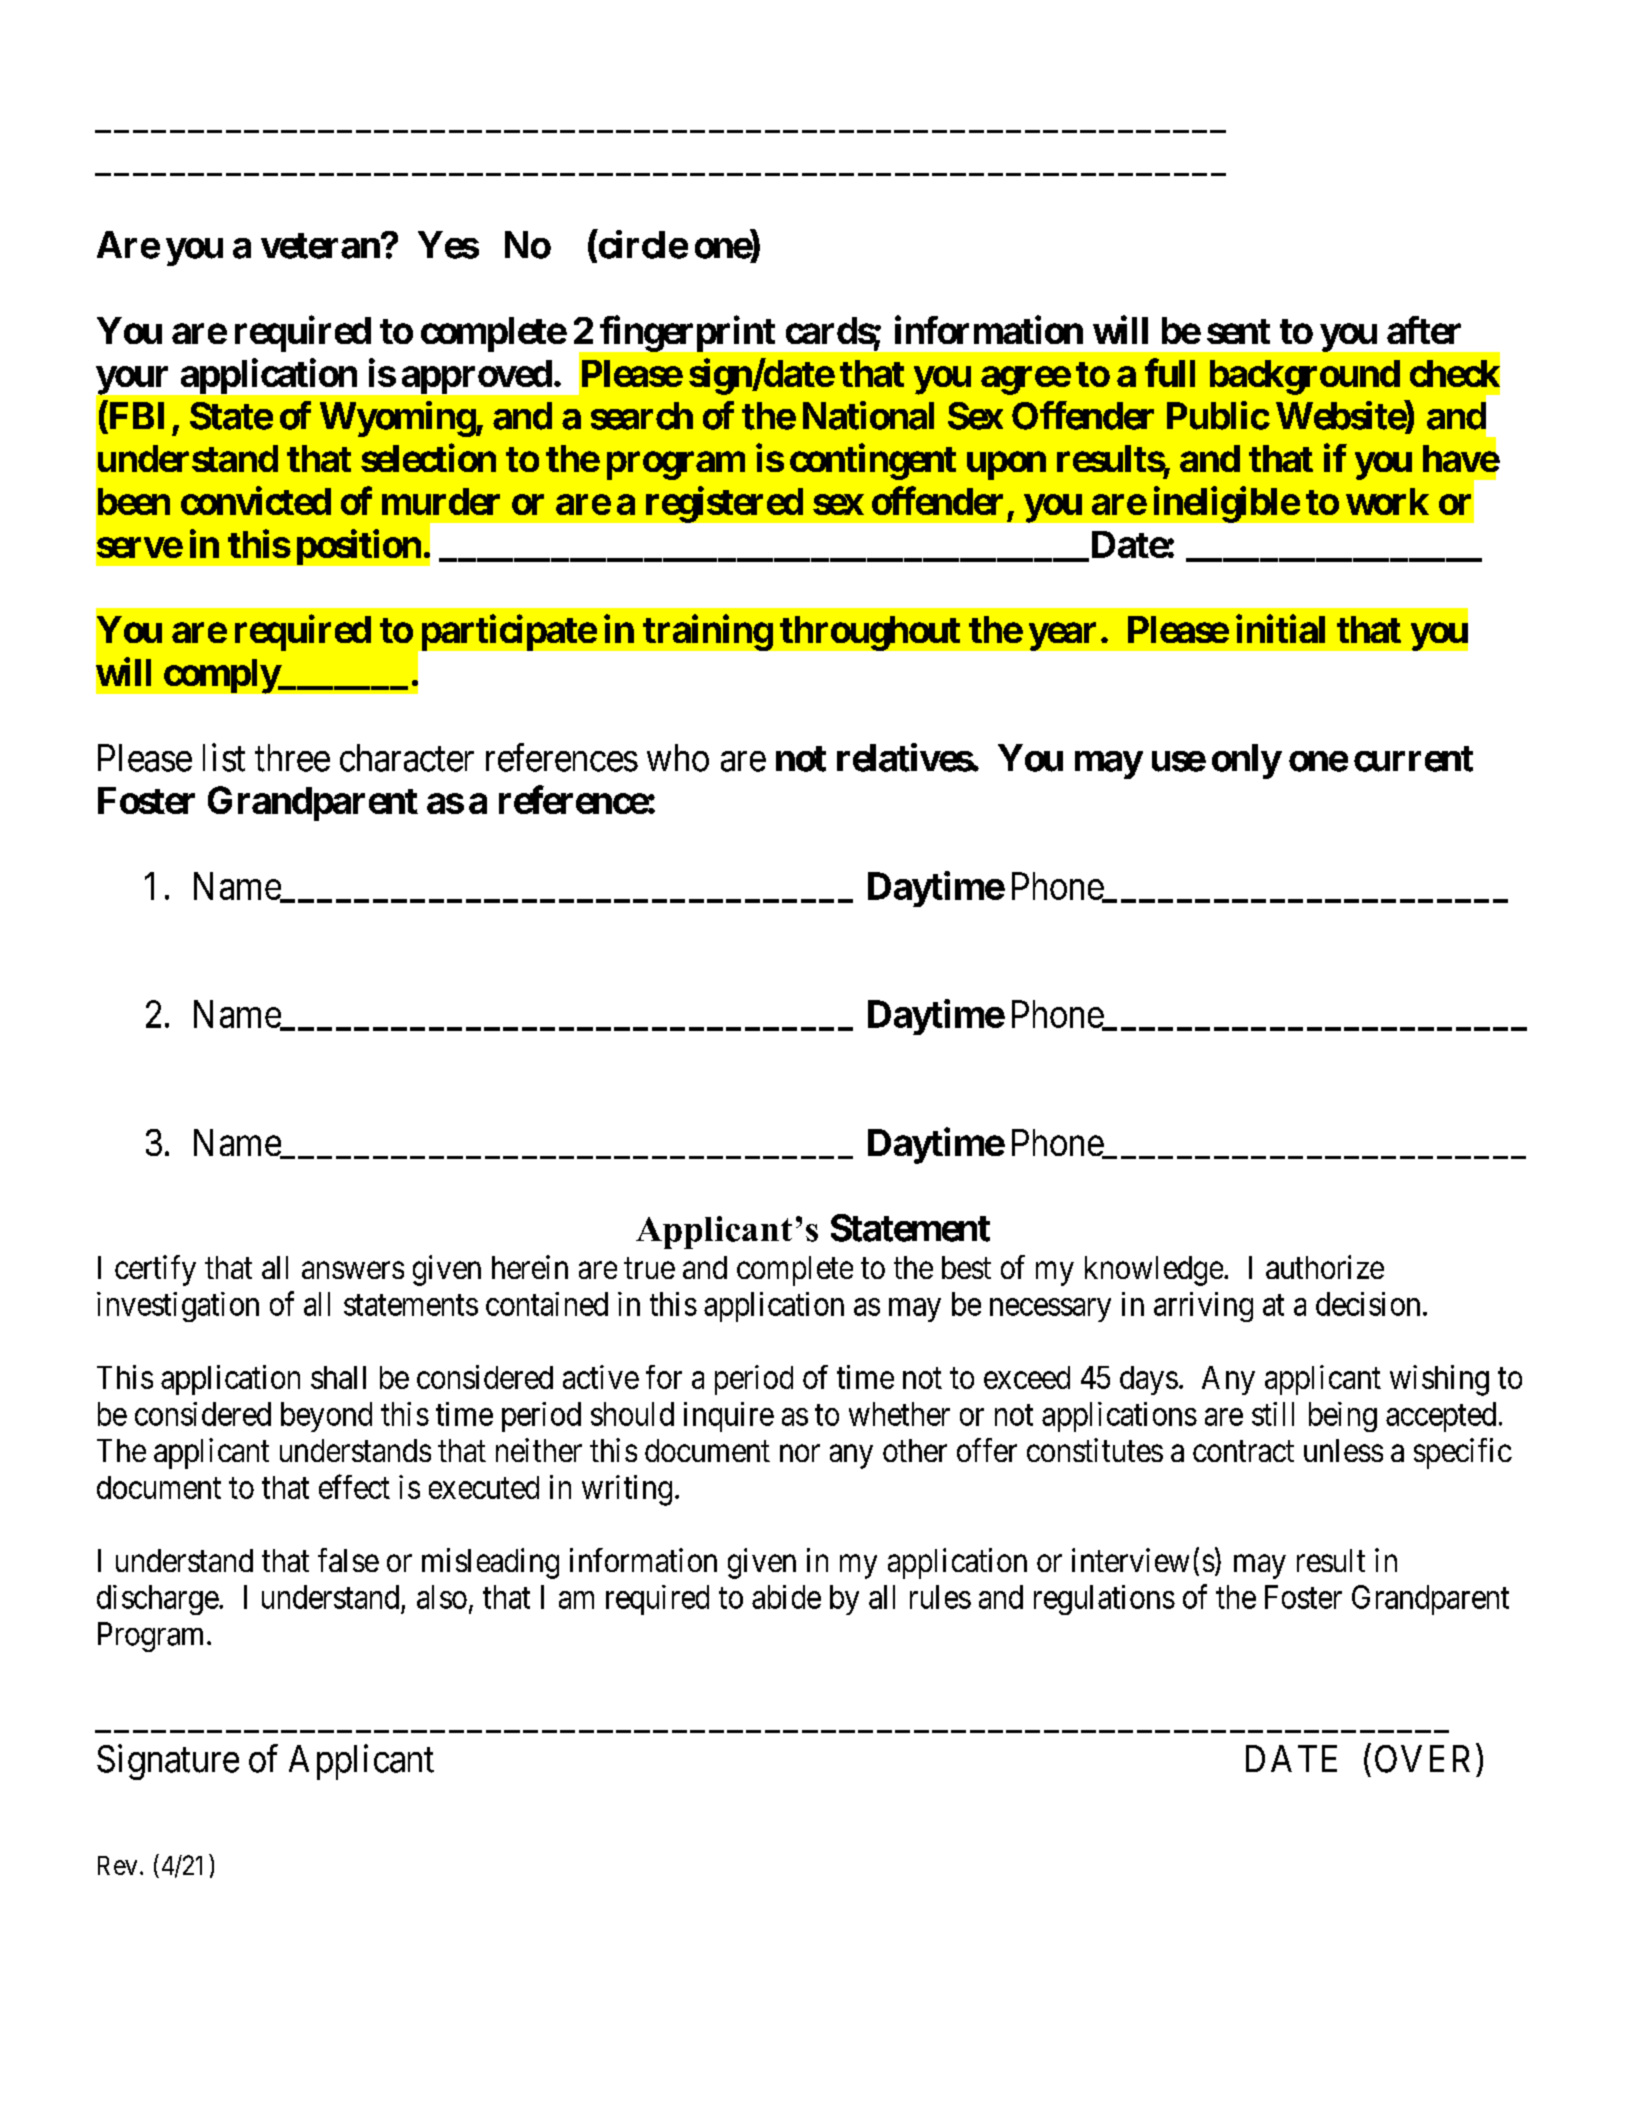  What do you see at coordinates (1325, 1267) in the document?
I see `authorize` at bounding box center [1325, 1267].
